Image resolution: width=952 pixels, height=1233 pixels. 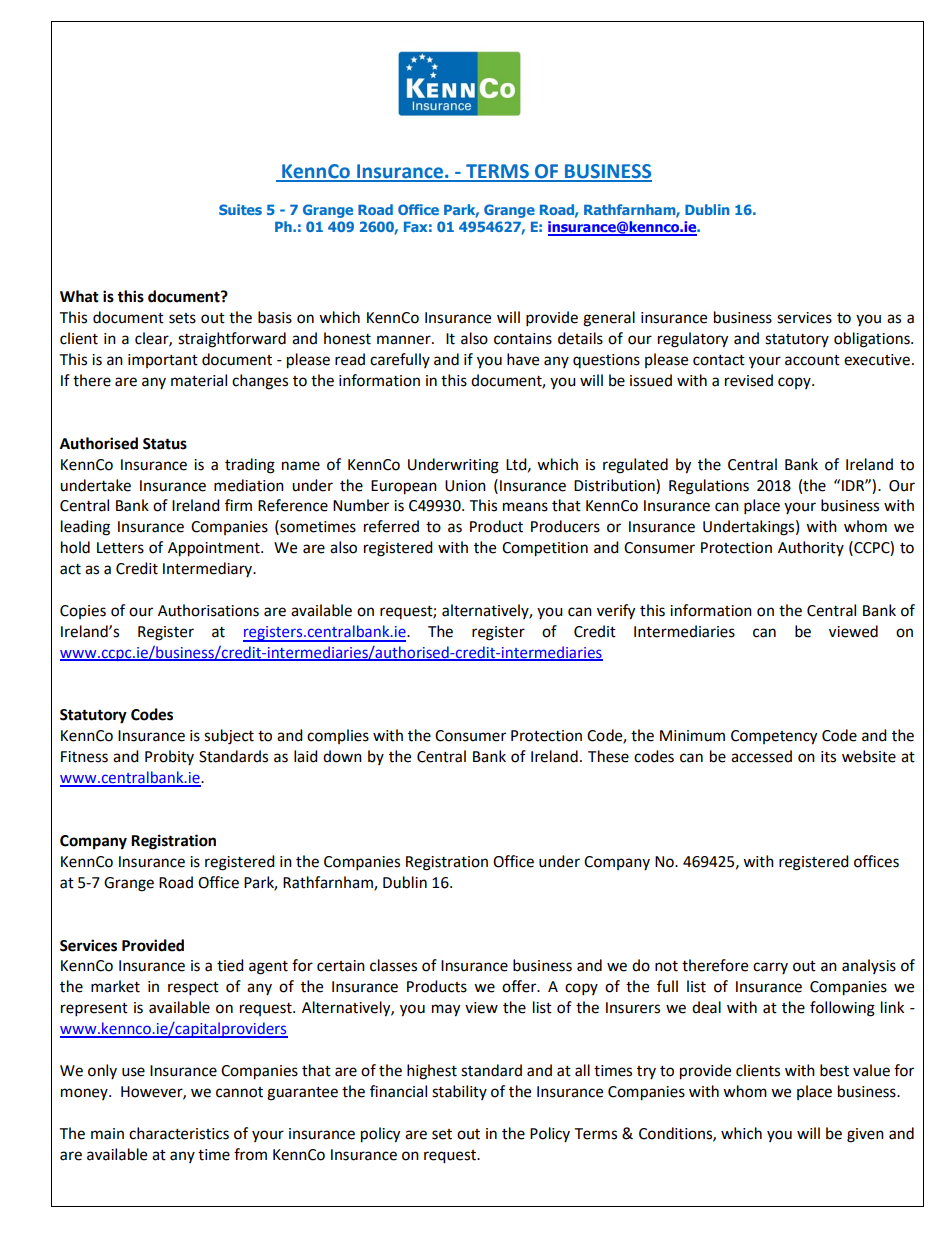 What do you see at coordinates (229, 737) in the screenshot?
I see `subject` at bounding box center [229, 737].
